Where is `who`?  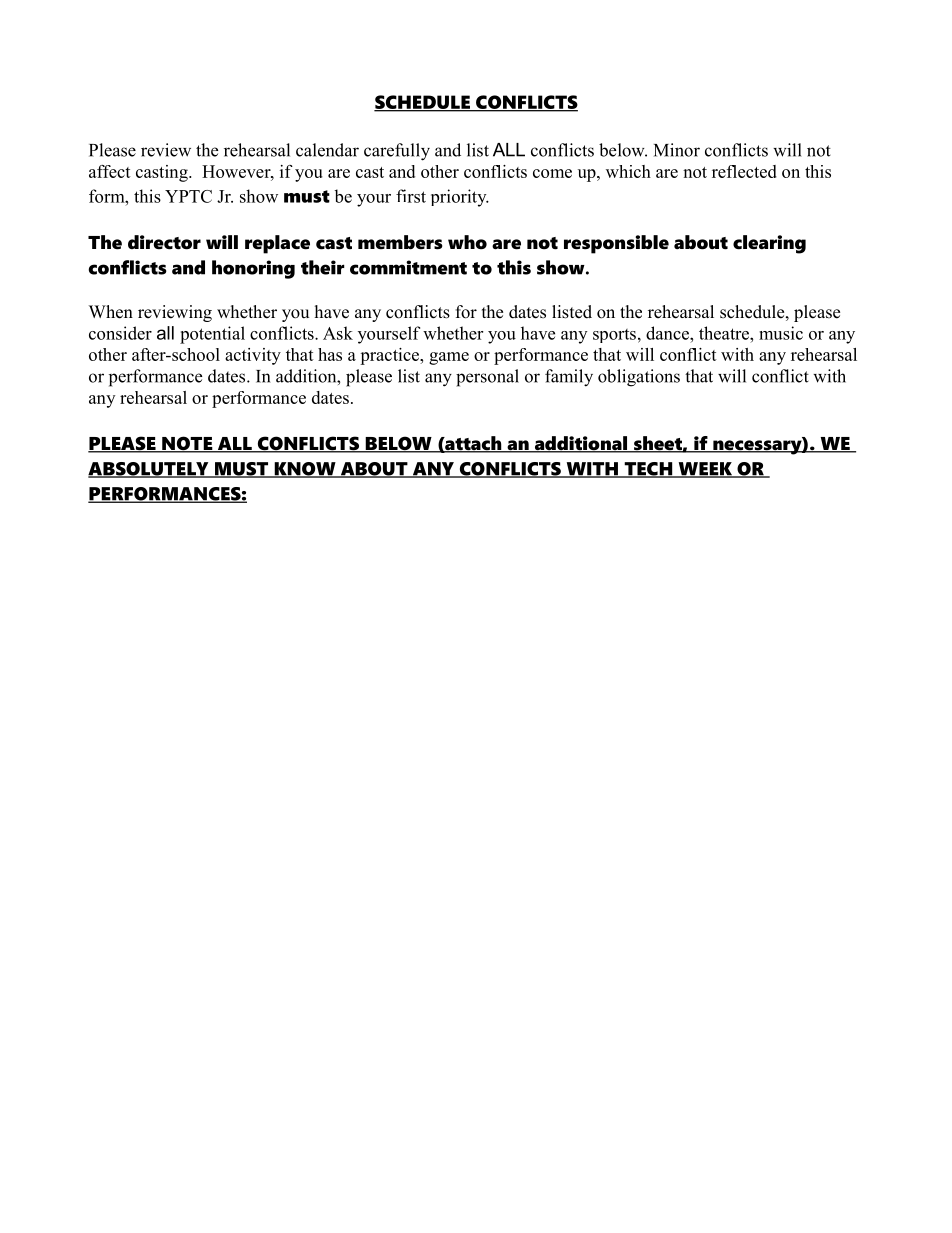 who is located at coordinates (467, 242).
